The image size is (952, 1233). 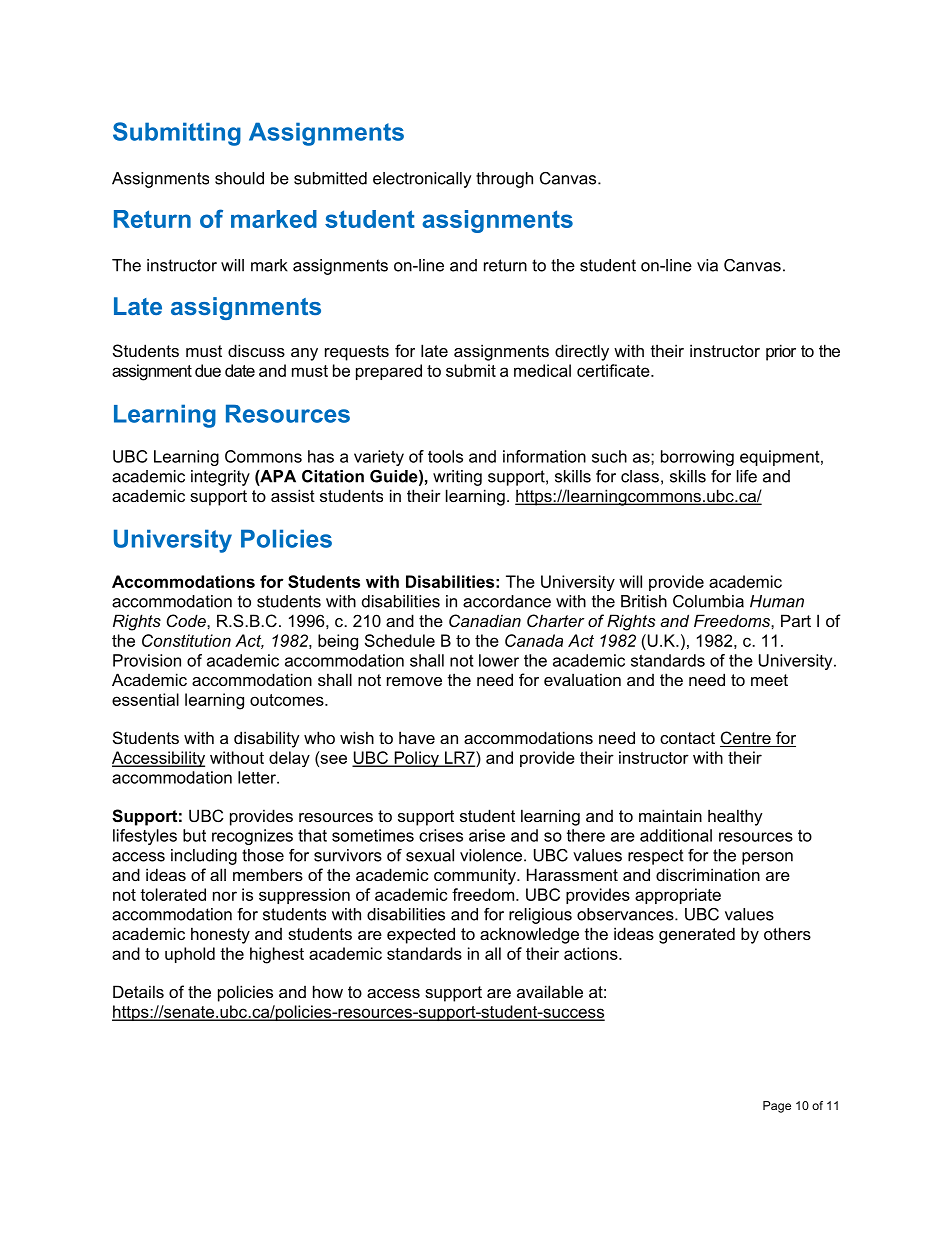 I want to click on Page, so click(x=777, y=1107).
